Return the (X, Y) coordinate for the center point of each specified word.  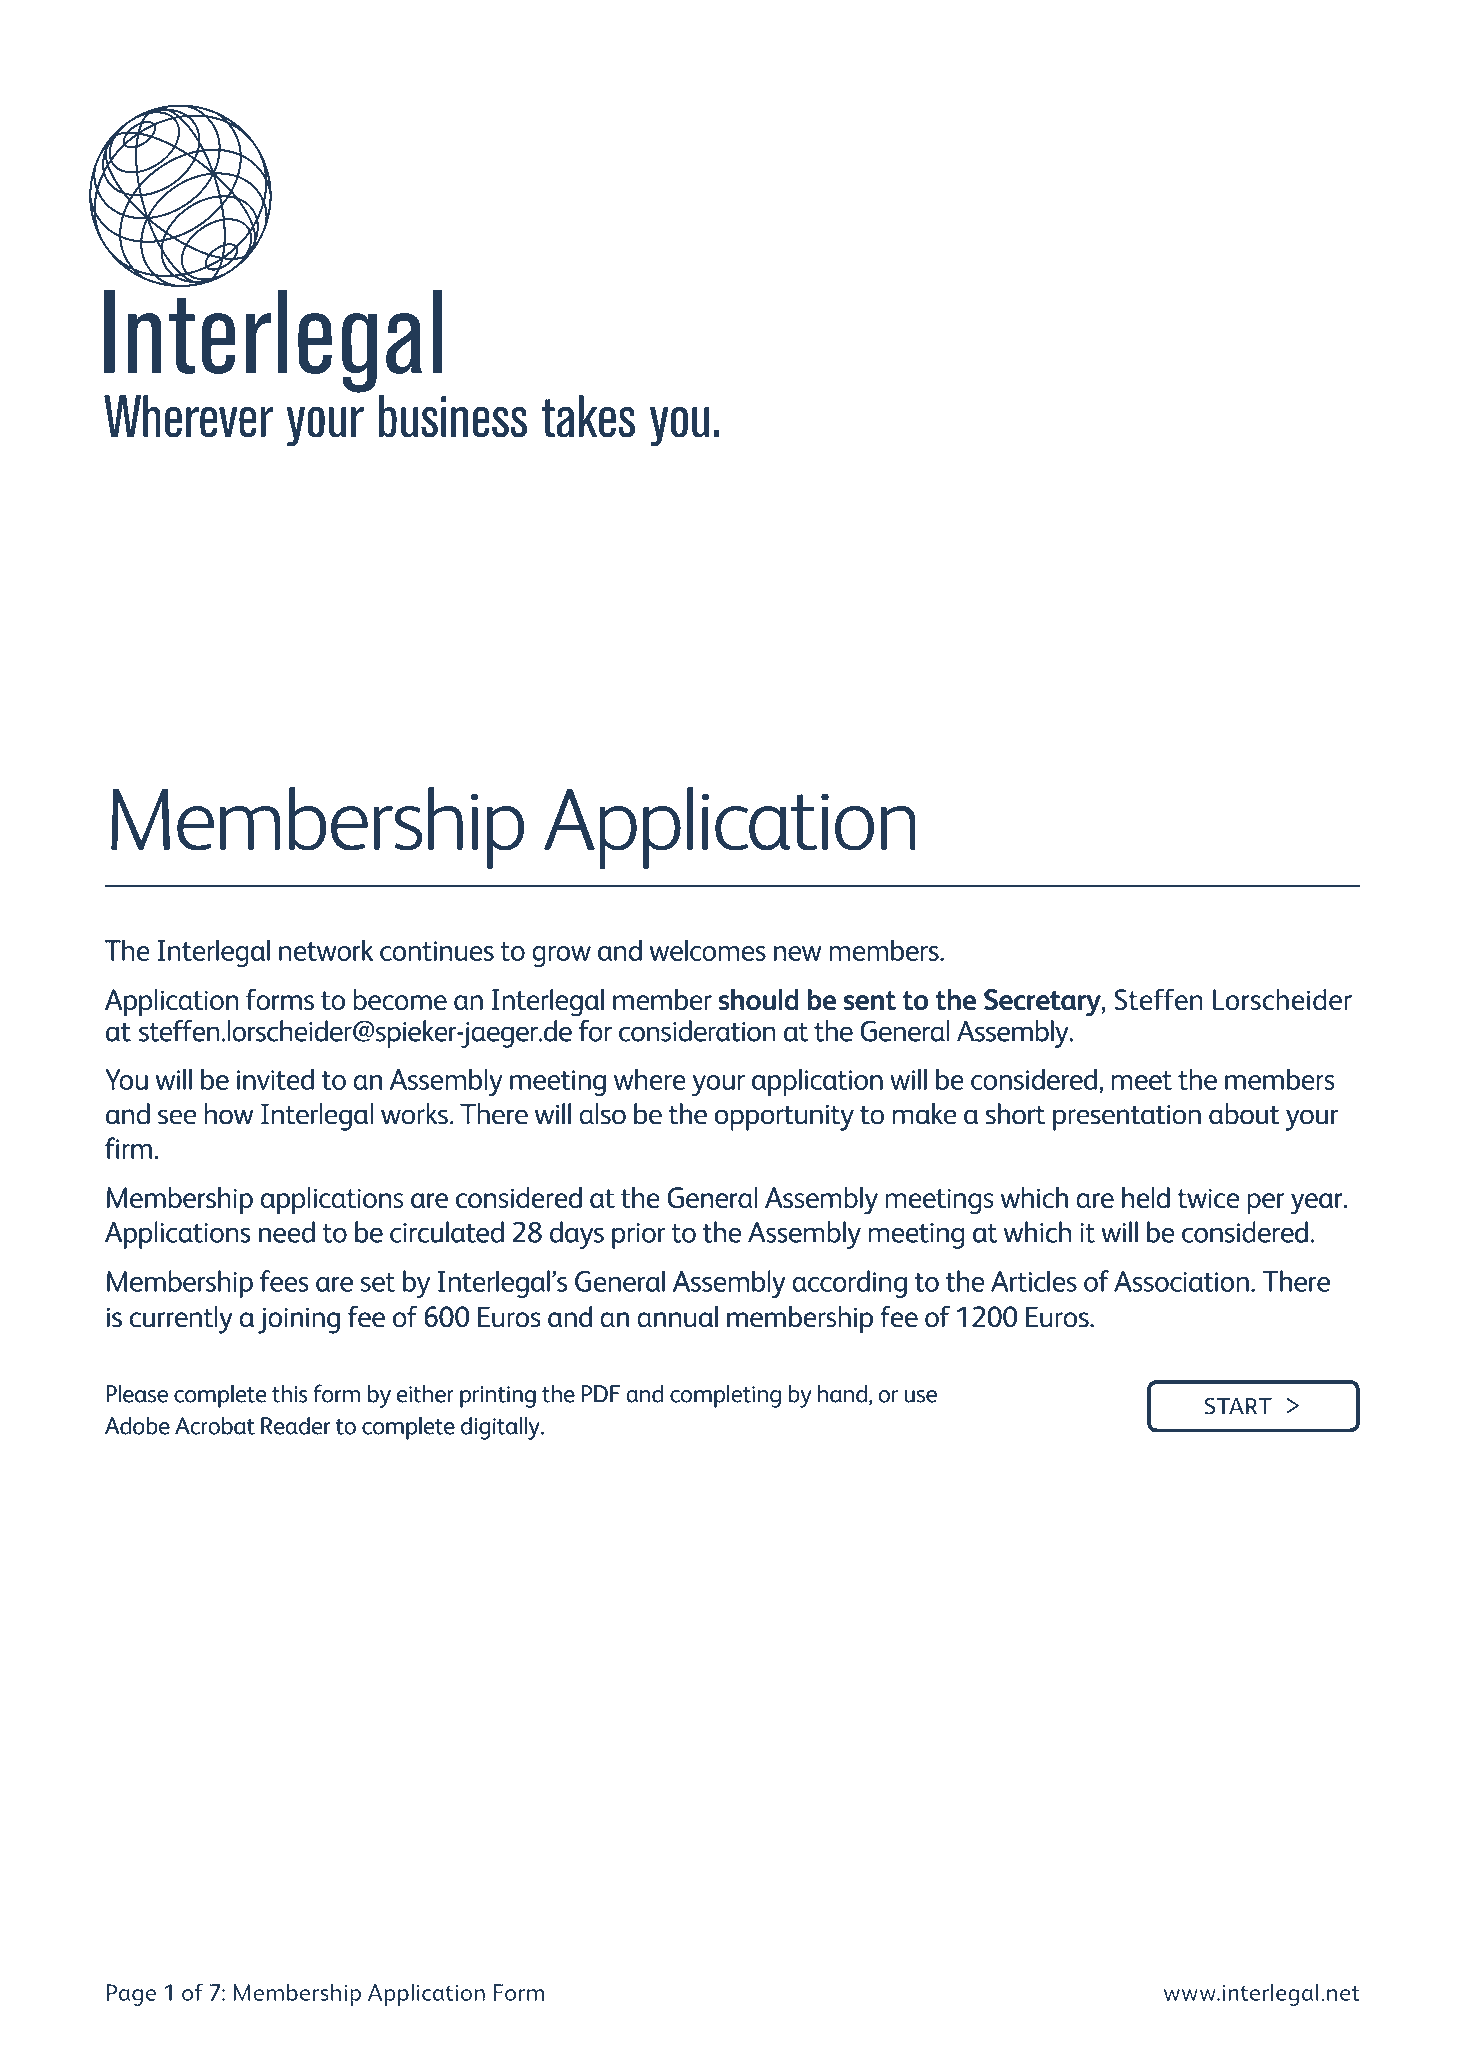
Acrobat (215, 1425)
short (1015, 1114)
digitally (501, 1428)
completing (725, 1396)
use (920, 1396)
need (287, 1232)
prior (638, 1236)
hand (842, 1393)
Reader (296, 1425)
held (1146, 1197)
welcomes (707, 950)
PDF (601, 1394)
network (326, 950)
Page (131, 1995)
